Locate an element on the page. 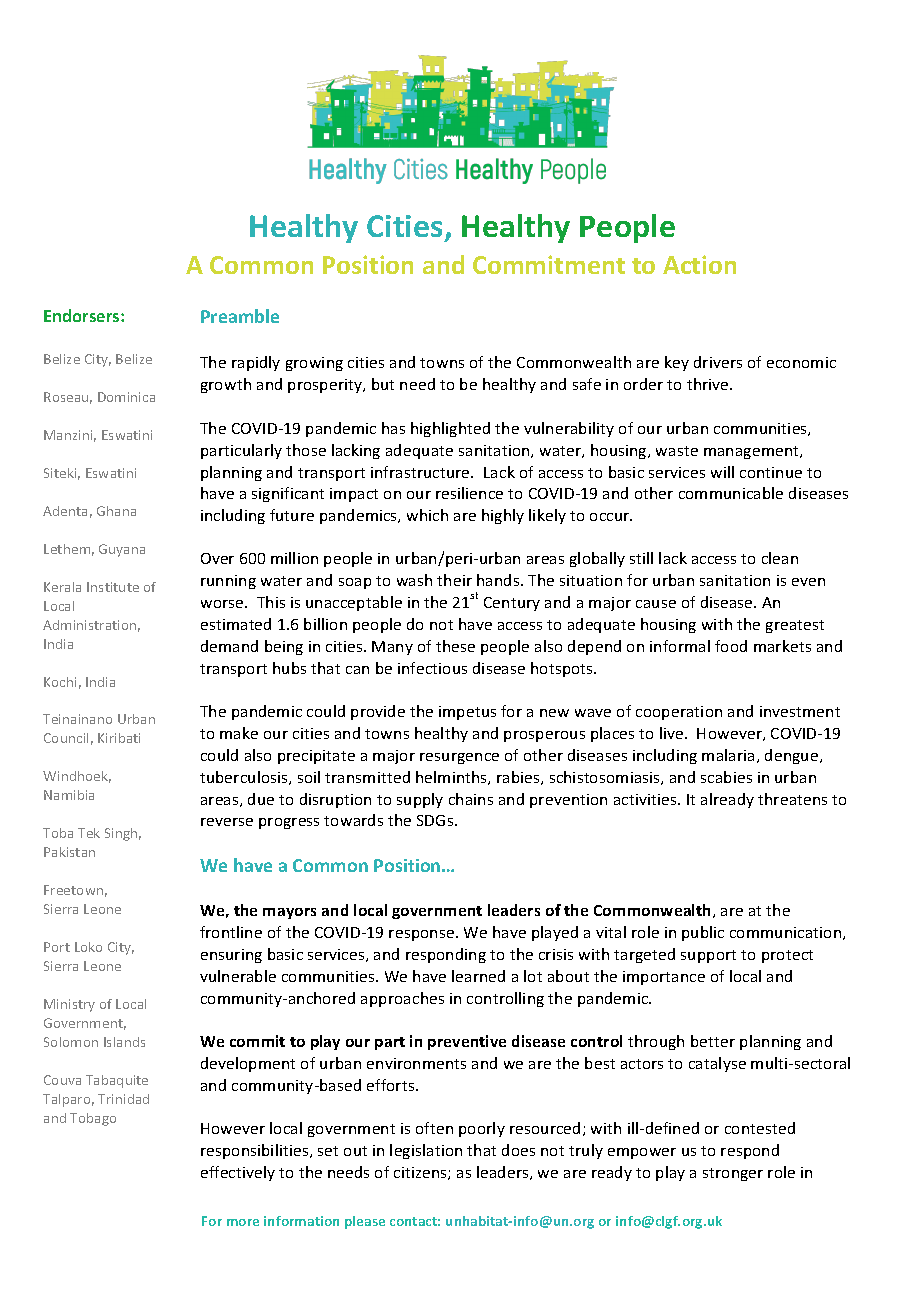  response is located at coordinates (423, 935).
